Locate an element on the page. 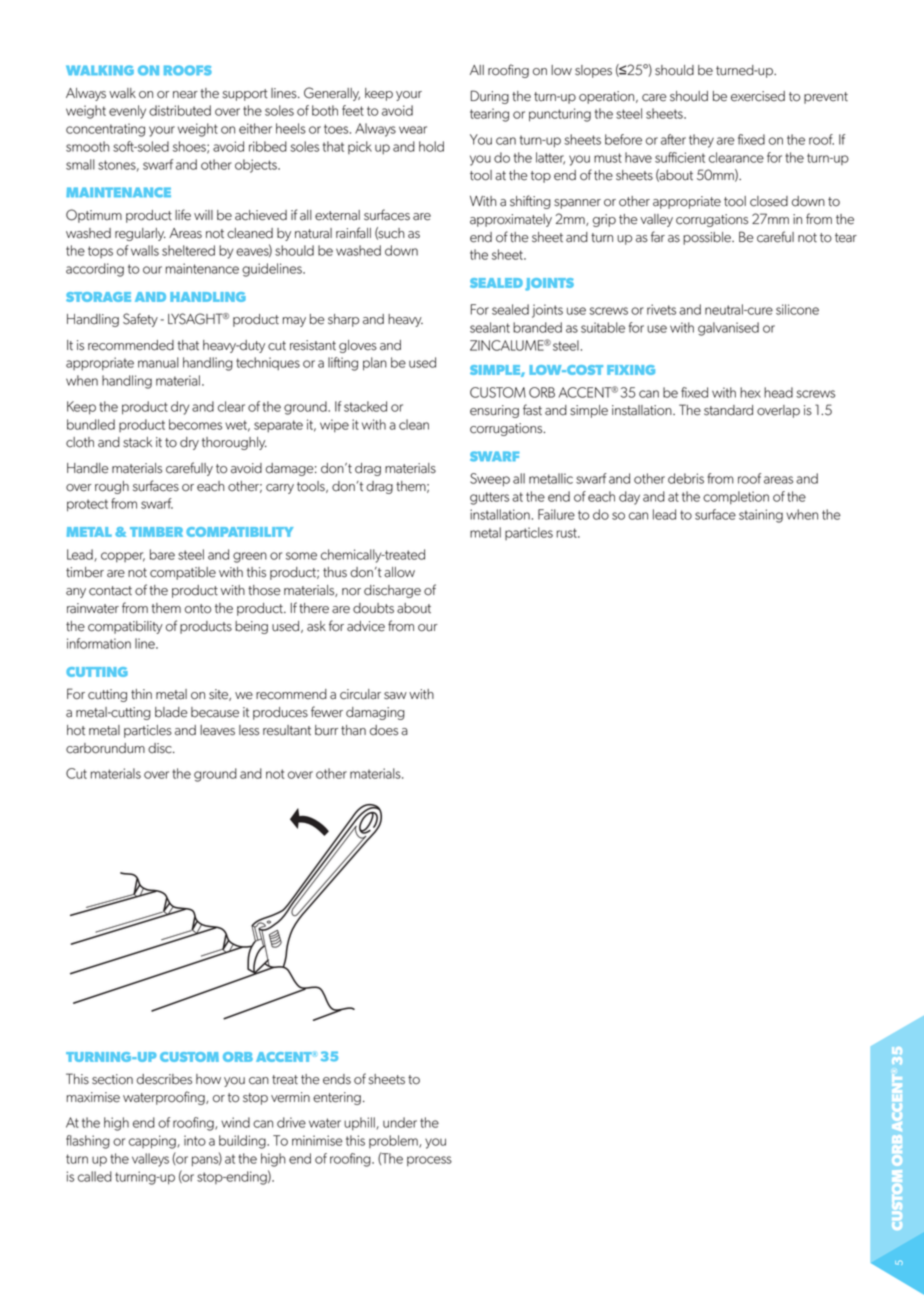  distributed is located at coordinates (180, 110).
